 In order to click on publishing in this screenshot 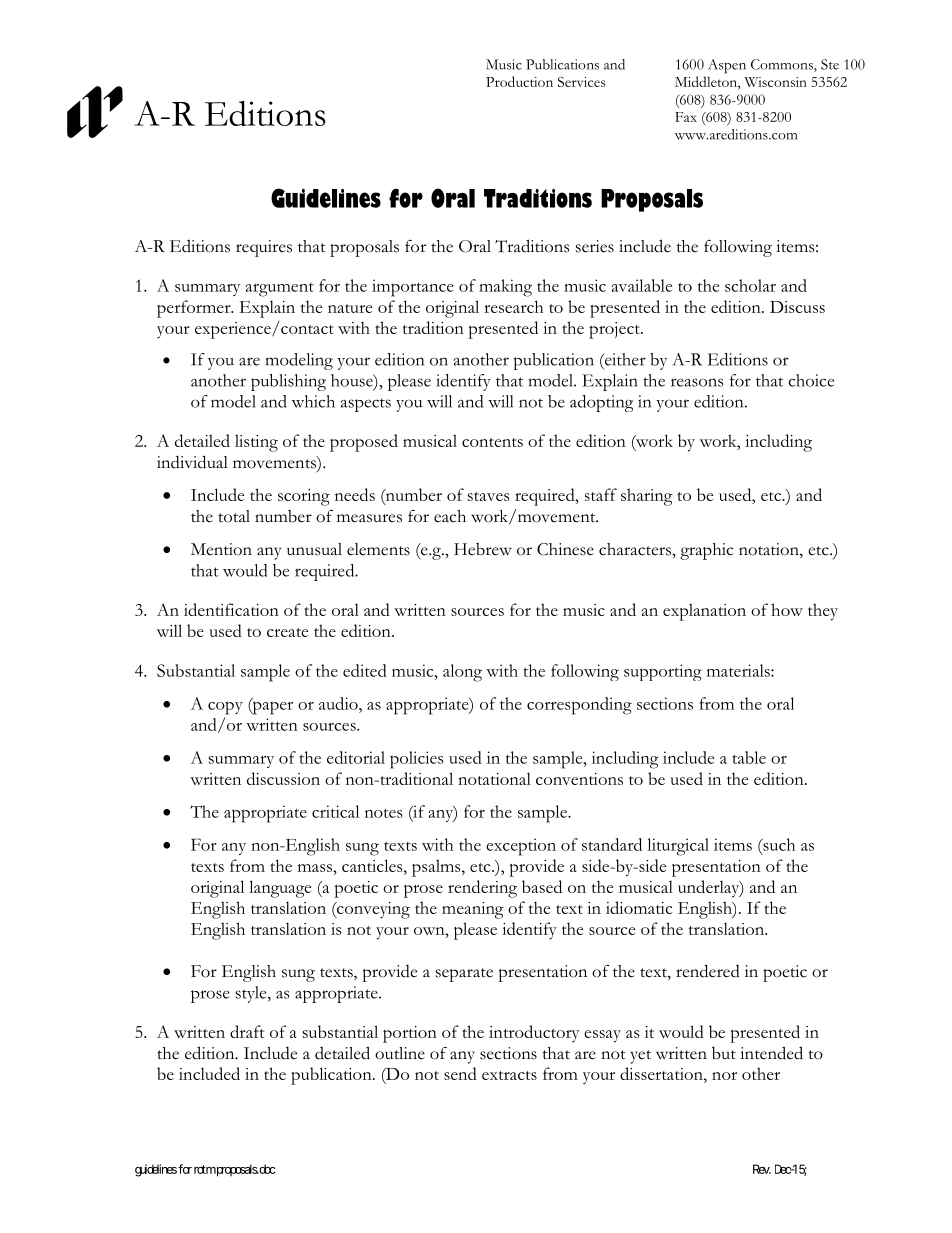, I will do `click(288, 382)`.
